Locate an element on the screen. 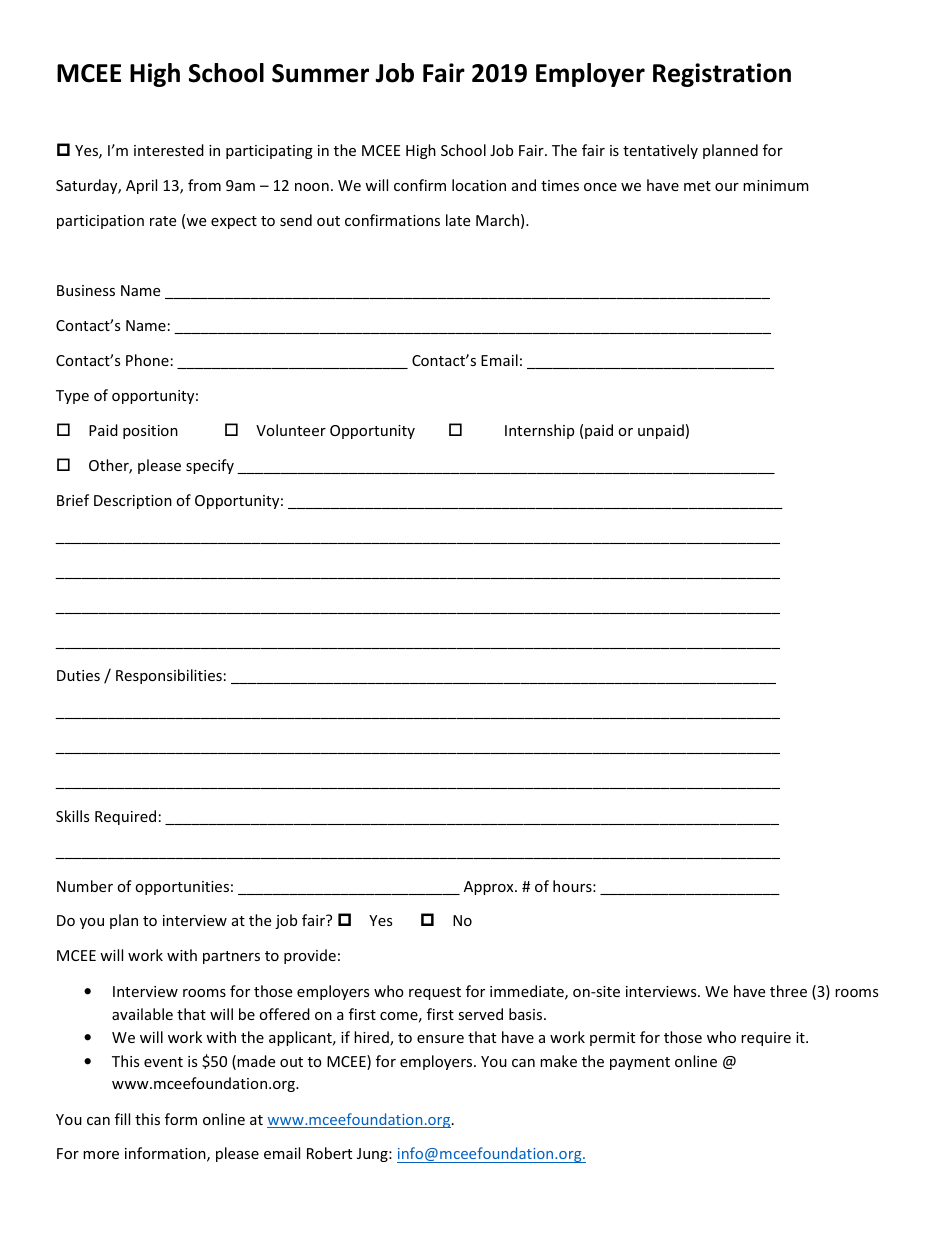 The width and height of the screenshot is (952, 1233). specify is located at coordinates (210, 466).
